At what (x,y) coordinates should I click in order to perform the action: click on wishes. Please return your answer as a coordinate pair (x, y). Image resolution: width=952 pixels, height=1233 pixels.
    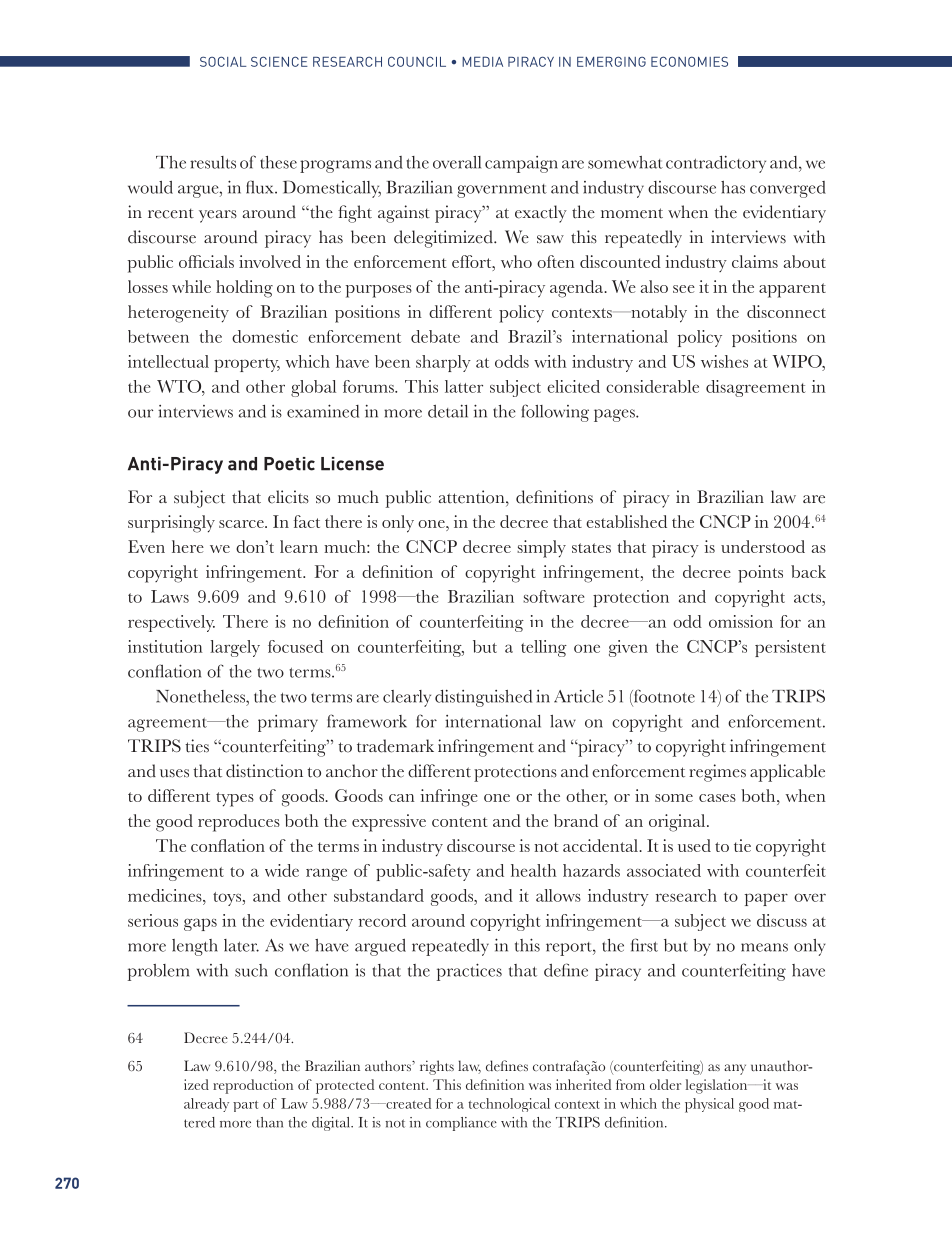
    Looking at the image, I should click on (724, 361).
